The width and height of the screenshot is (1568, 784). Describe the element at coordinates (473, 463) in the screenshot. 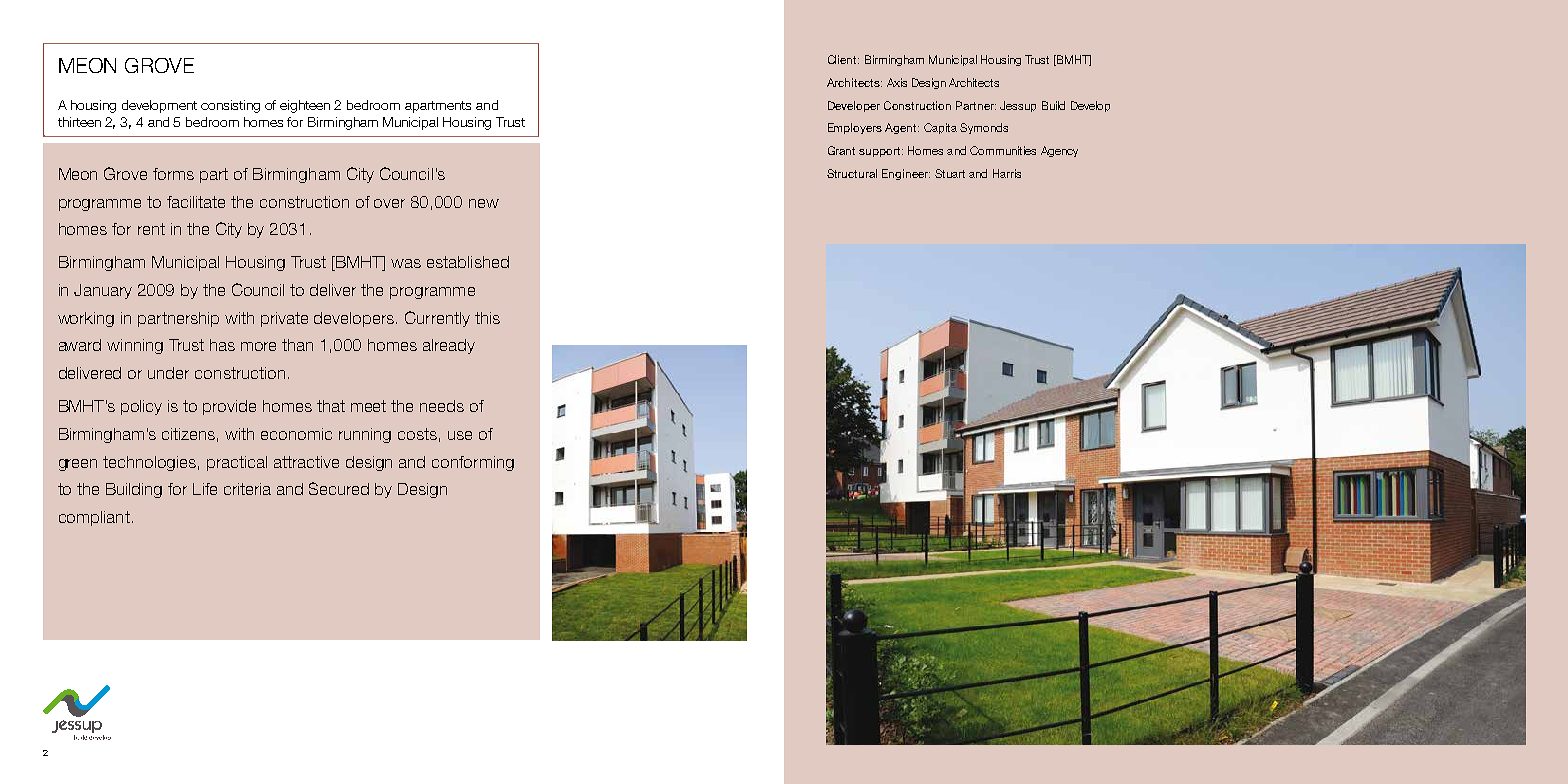

I see `conforming` at that location.
